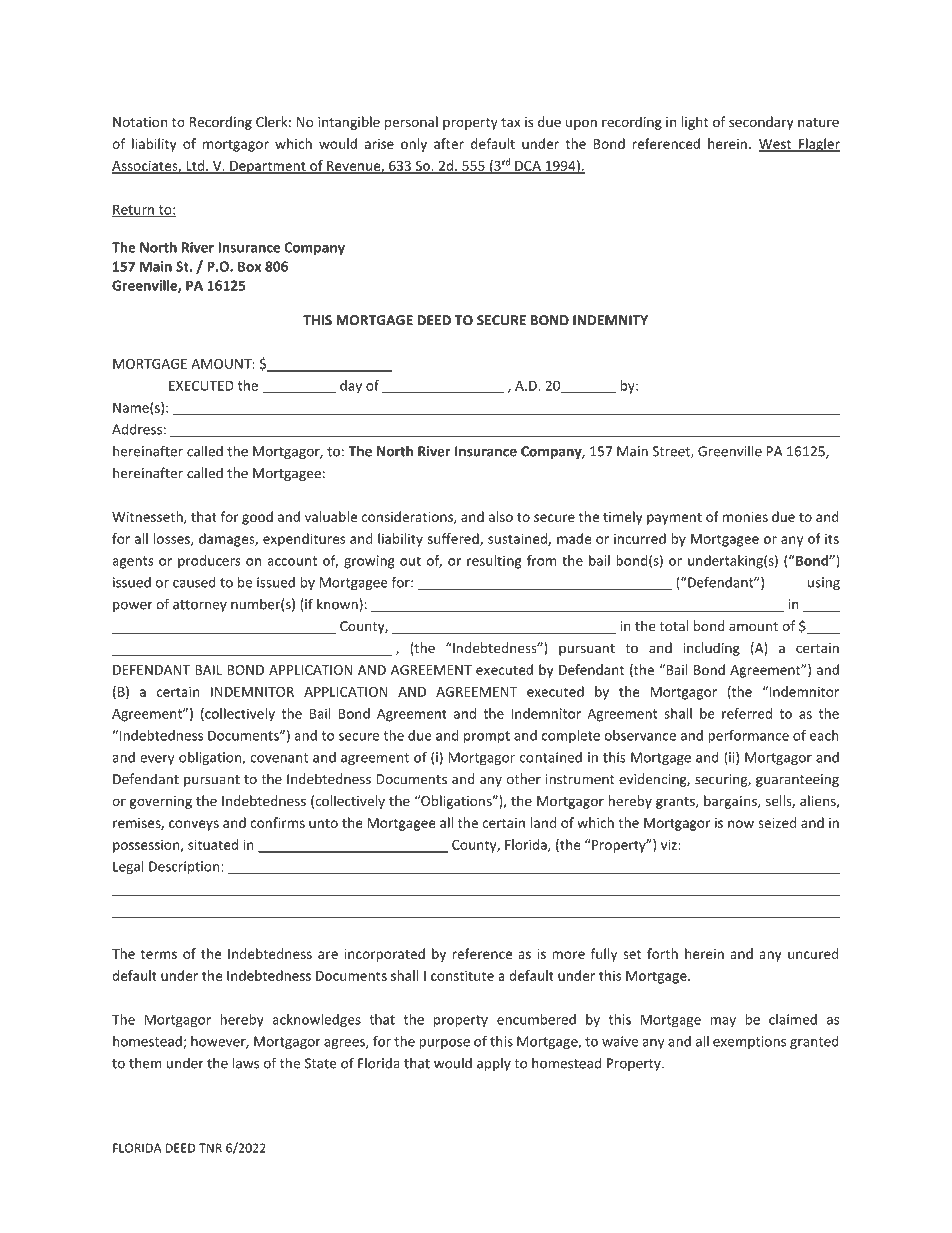 This page has height=1233, width=952. What do you see at coordinates (200, 606) in the page?
I see `attorney` at bounding box center [200, 606].
